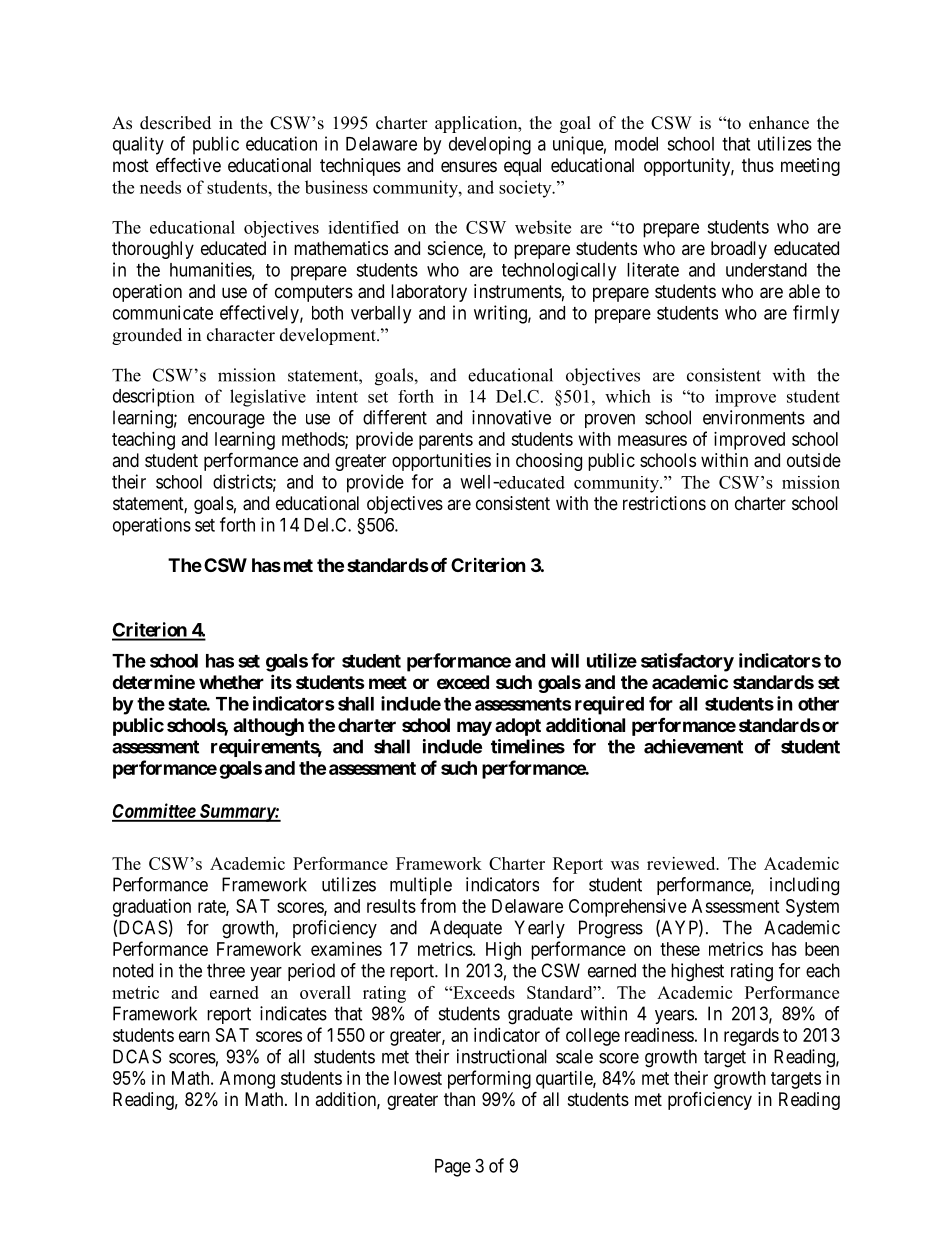  What do you see at coordinates (152, 908) in the document?
I see `graduation` at bounding box center [152, 908].
